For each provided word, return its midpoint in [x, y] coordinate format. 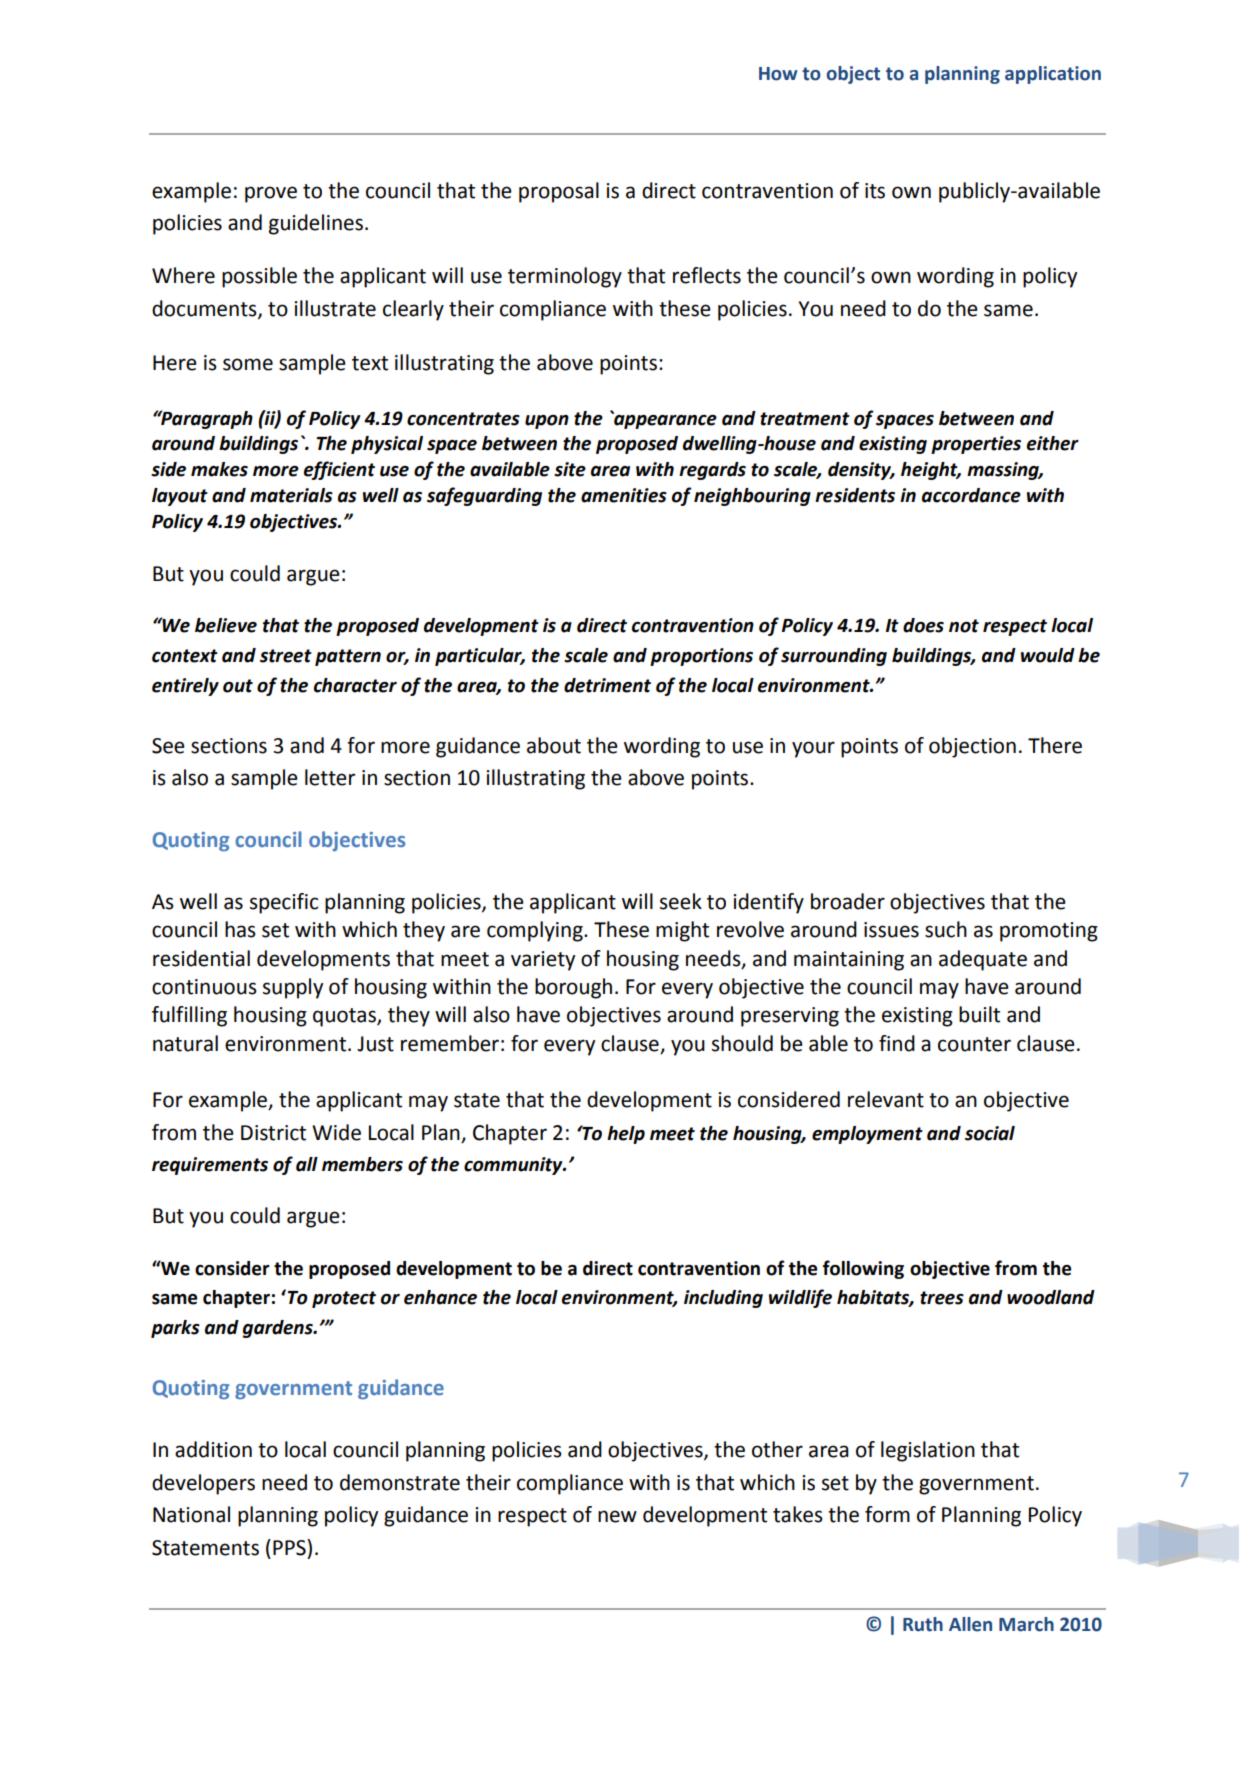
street [286, 656]
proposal [559, 192]
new [617, 1516]
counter [974, 1044]
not [964, 626]
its [875, 191]
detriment [607, 685]
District [273, 1133]
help [626, 1135]
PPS [290, 1547]
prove [271, 194]
